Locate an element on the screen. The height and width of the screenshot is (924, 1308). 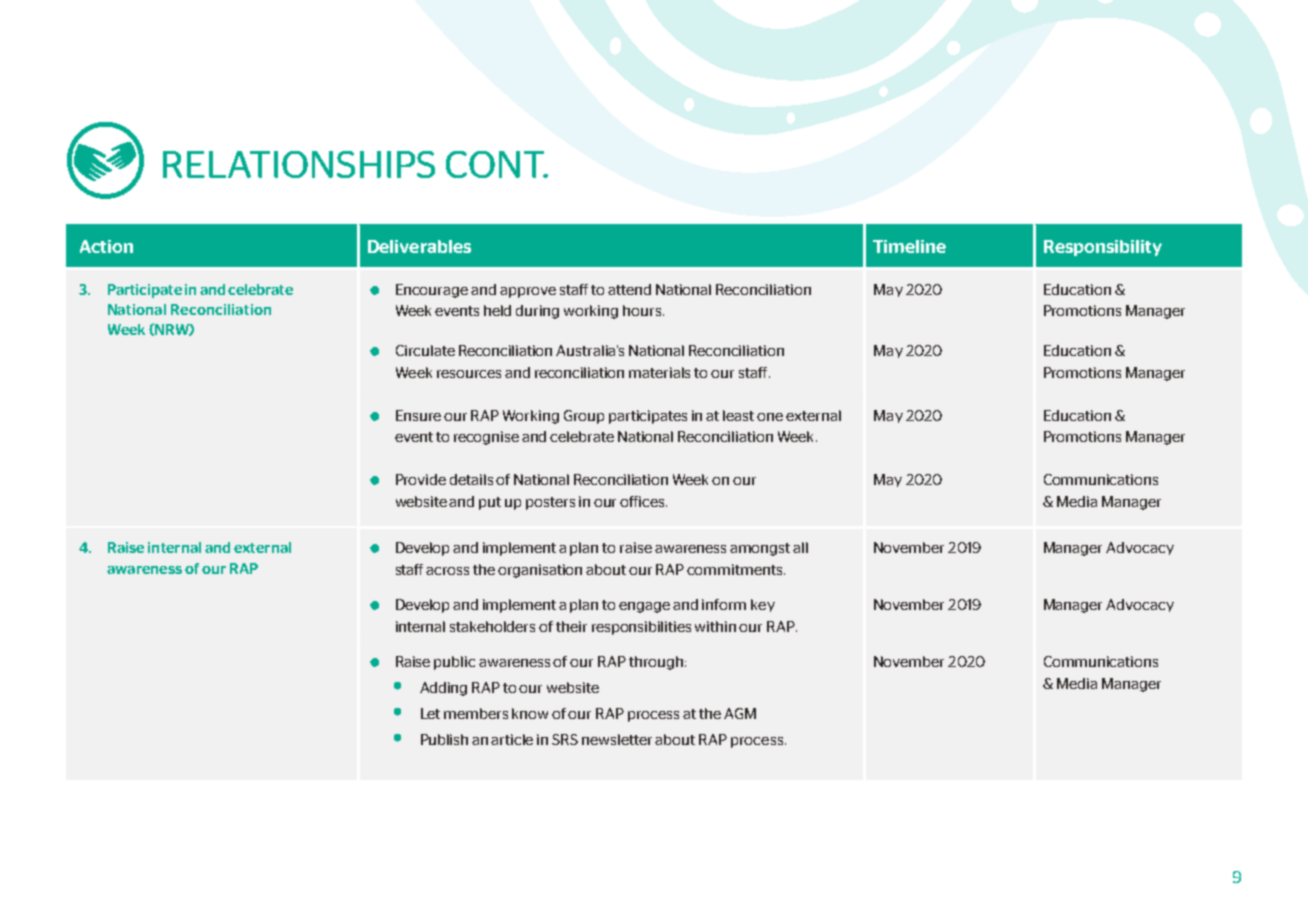
RELATIONSHIPS is located at coordinates (299, 164).
